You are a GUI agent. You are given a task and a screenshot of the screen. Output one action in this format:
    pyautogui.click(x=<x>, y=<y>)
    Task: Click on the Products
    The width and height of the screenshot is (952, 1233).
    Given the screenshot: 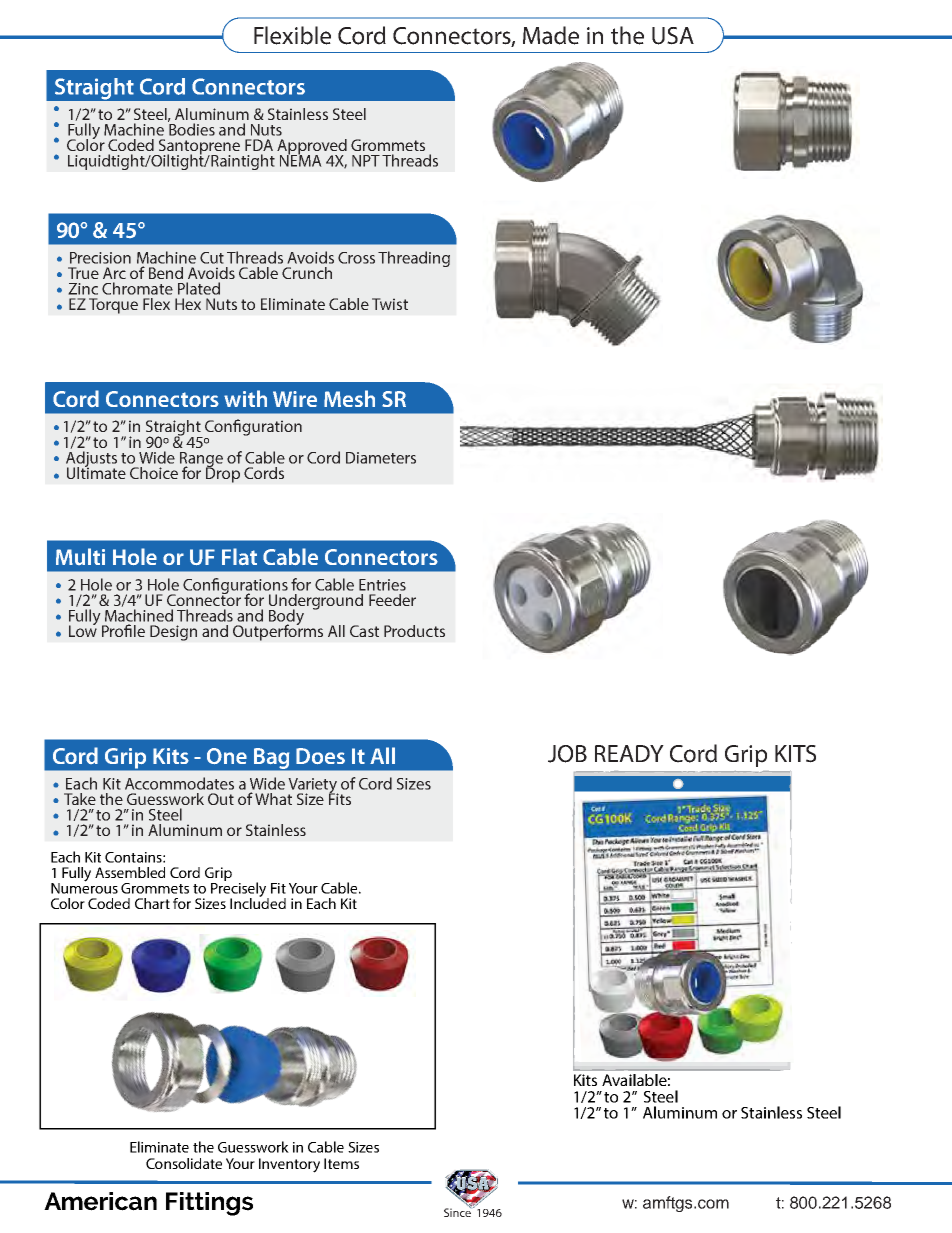 What is the action you would take?
    pyautogui.click(x=414, y=631)
